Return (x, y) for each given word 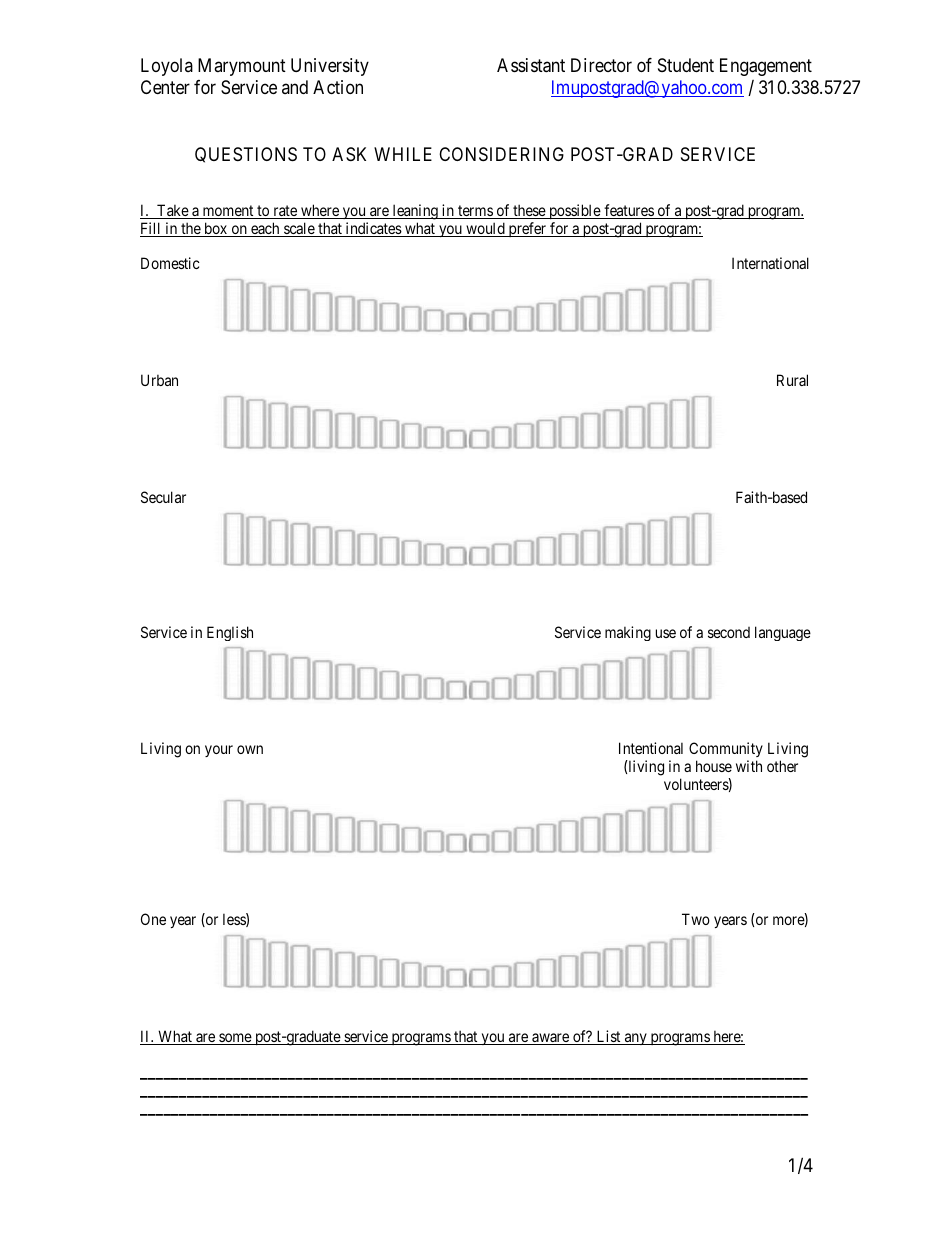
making (628, 633)
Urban (159, 380)
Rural (792, 380)
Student (686, 65)
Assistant (531, 65)
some (235, 1039)
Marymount (242, 67)
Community (726, 751)
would (485, 229)
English (230, 633)
